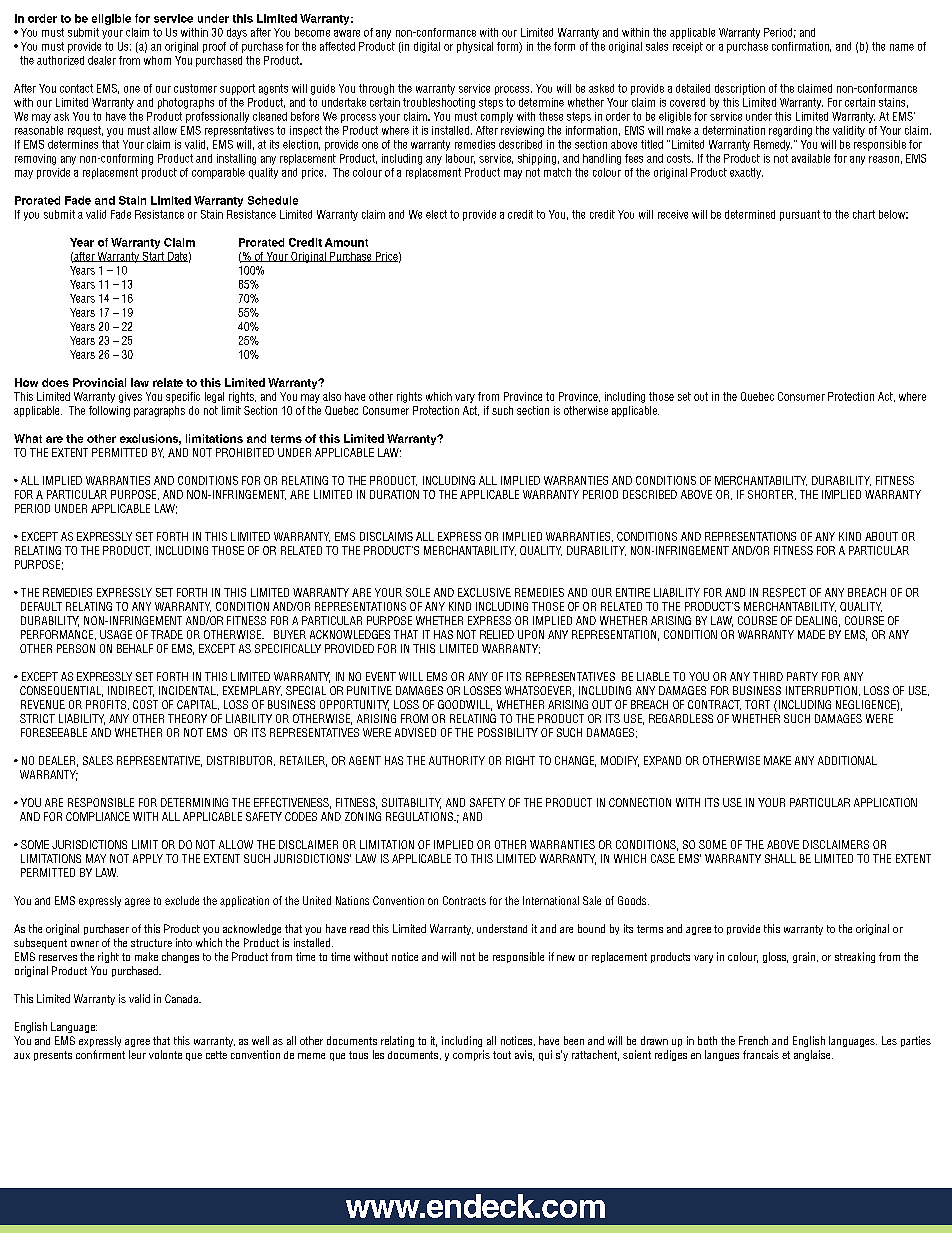 Image resolution: width=952 pixels, height=1233 pixels. What do you see at coordinates (740, 89) in the page?
I see `description` at bounding box center [740, 89].
